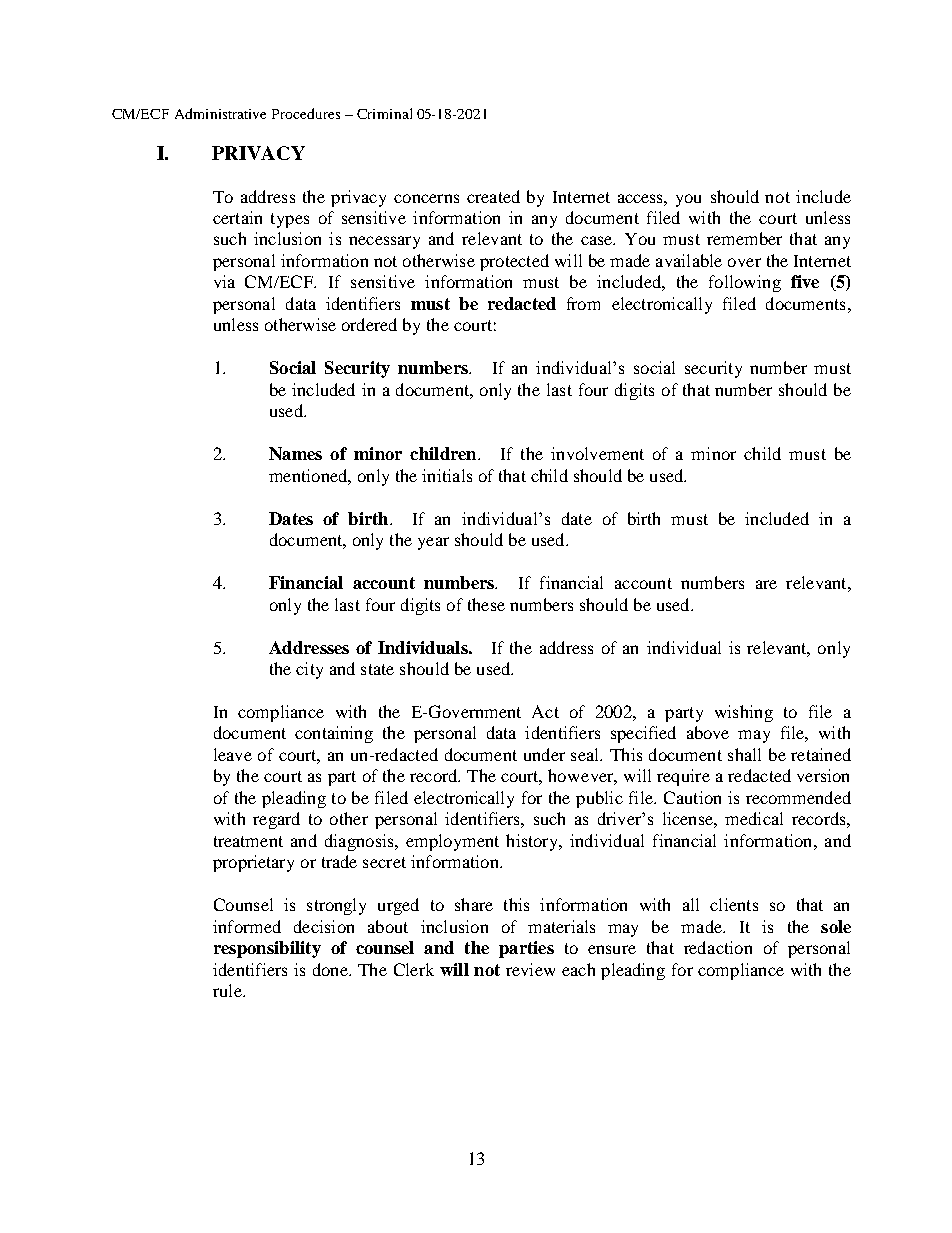 This document has height=1233, width=952. What do you see at coordinates (493, 196) in the document?
I see `created` at bounding box center [493, 196].
